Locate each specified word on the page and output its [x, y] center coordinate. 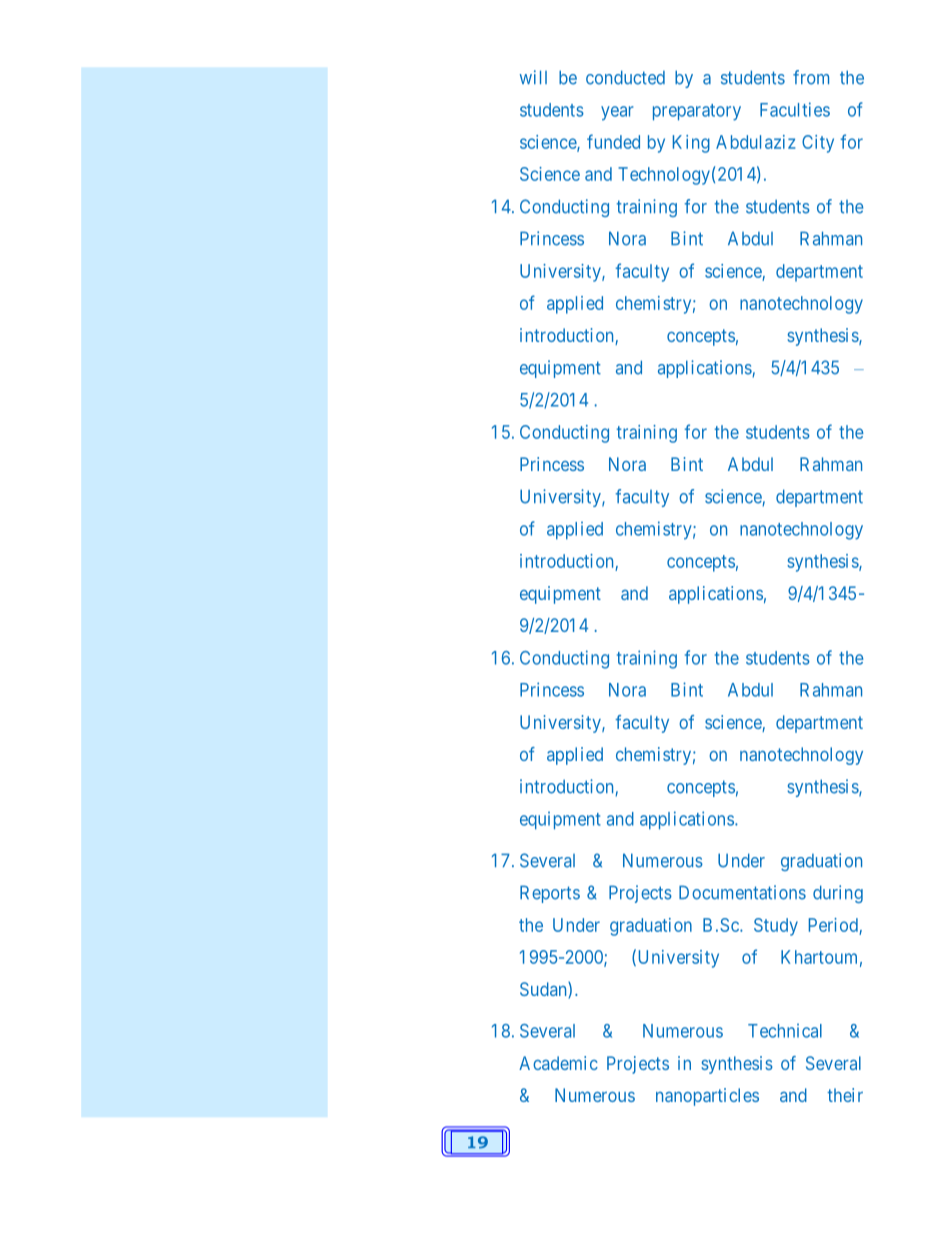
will [533, 77]
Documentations [742, 892]
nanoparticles [707, 1097]
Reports [550, 894]
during [838, 894]
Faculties [795, 109]
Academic [558, 1063]
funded [613, 141]
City [818, 144]
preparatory [697, 112]
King [691, 144]
